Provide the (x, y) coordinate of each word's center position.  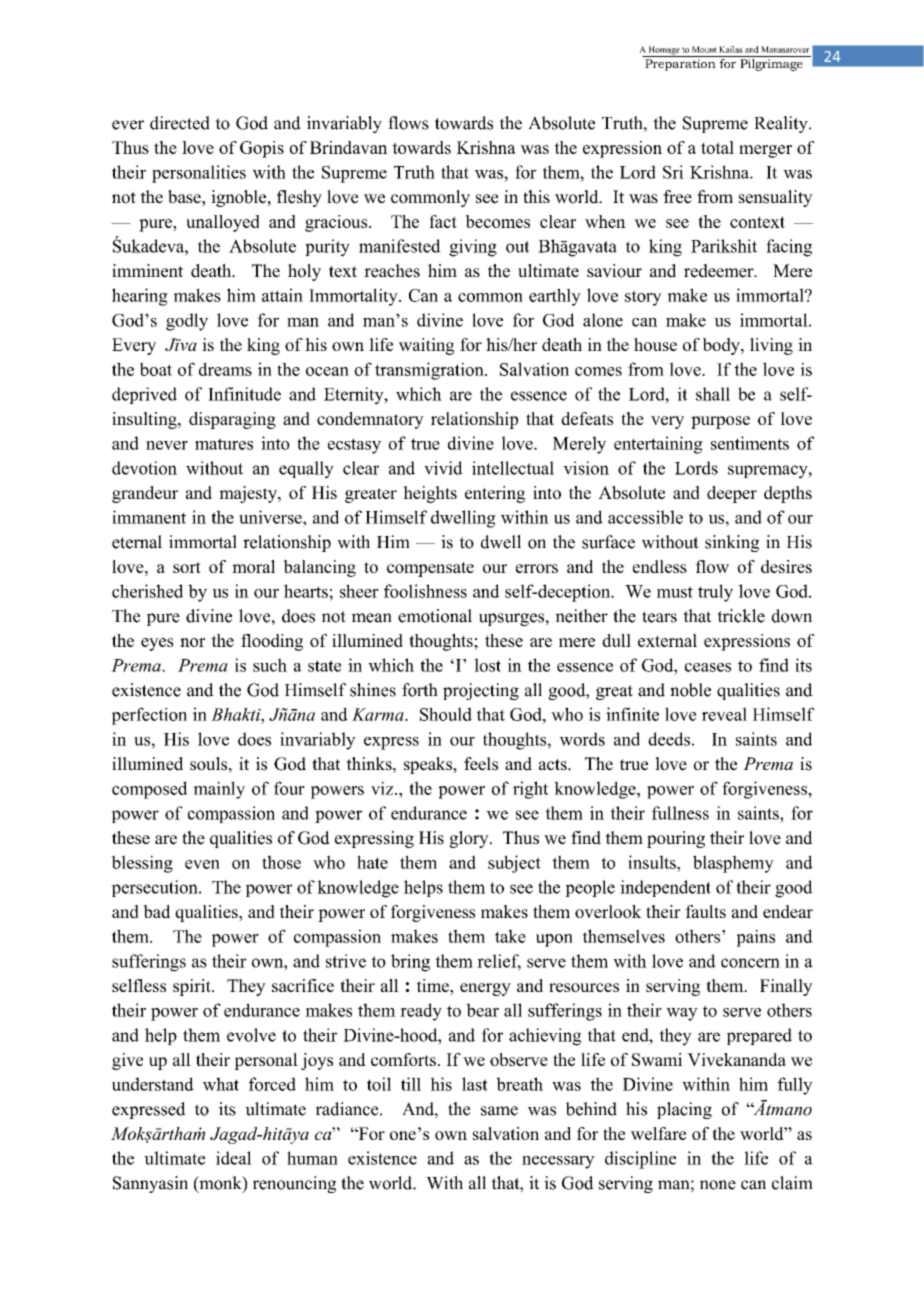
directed (180, 123)
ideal (234, 1158)
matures (224, 444)
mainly (219, 790)
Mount (704, 49)
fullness (680, 813)
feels (481, 764)
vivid (443, 468)
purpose (720, 422)
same (499, 1111)
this (536, 196)
